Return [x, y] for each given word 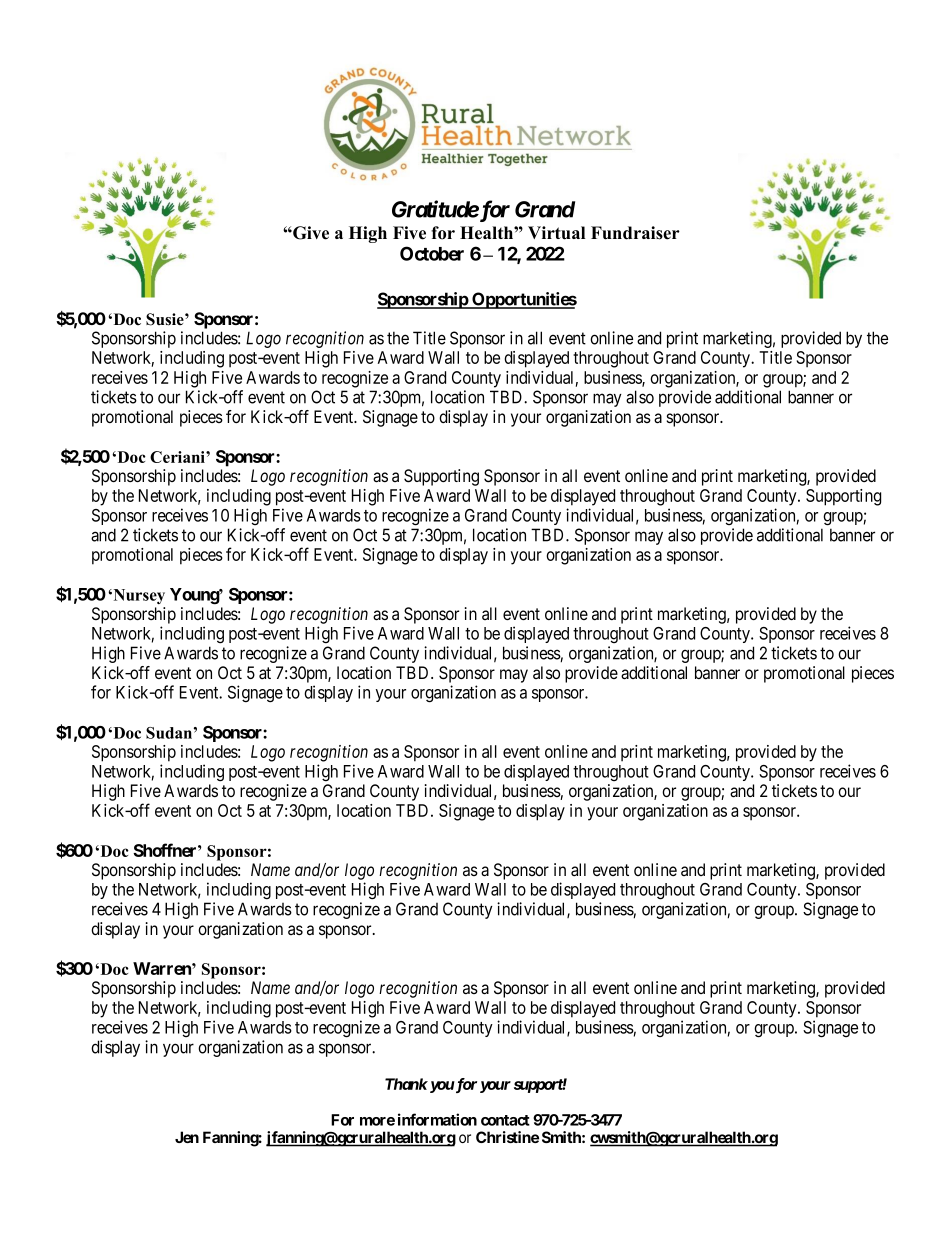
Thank [406, 1084]
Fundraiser [635, 233]
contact [505, 1120]
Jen [187, 1137]
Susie [166, 319]
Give [310, 233]
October [432, 253]
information [437, 1119]
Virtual [556, 233]
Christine [507, 1137]
